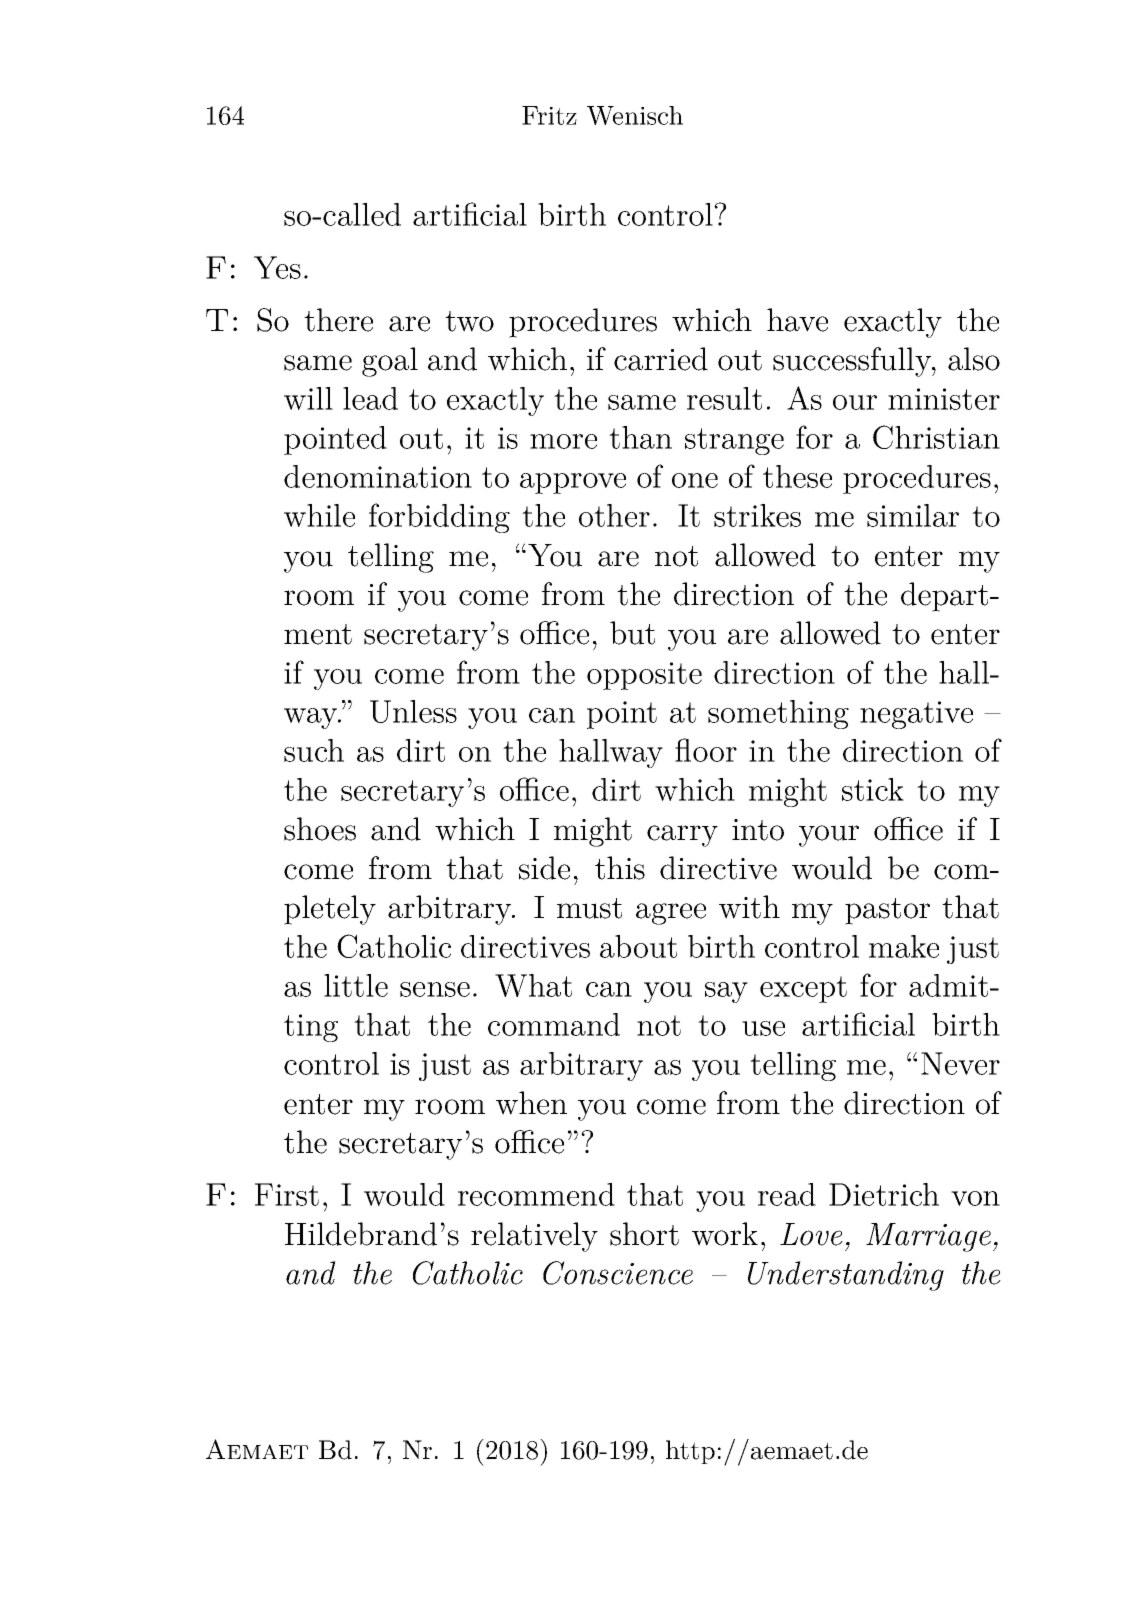 The image size is (1137, 1613). I want to click on Fritz, so click(549, 115).
